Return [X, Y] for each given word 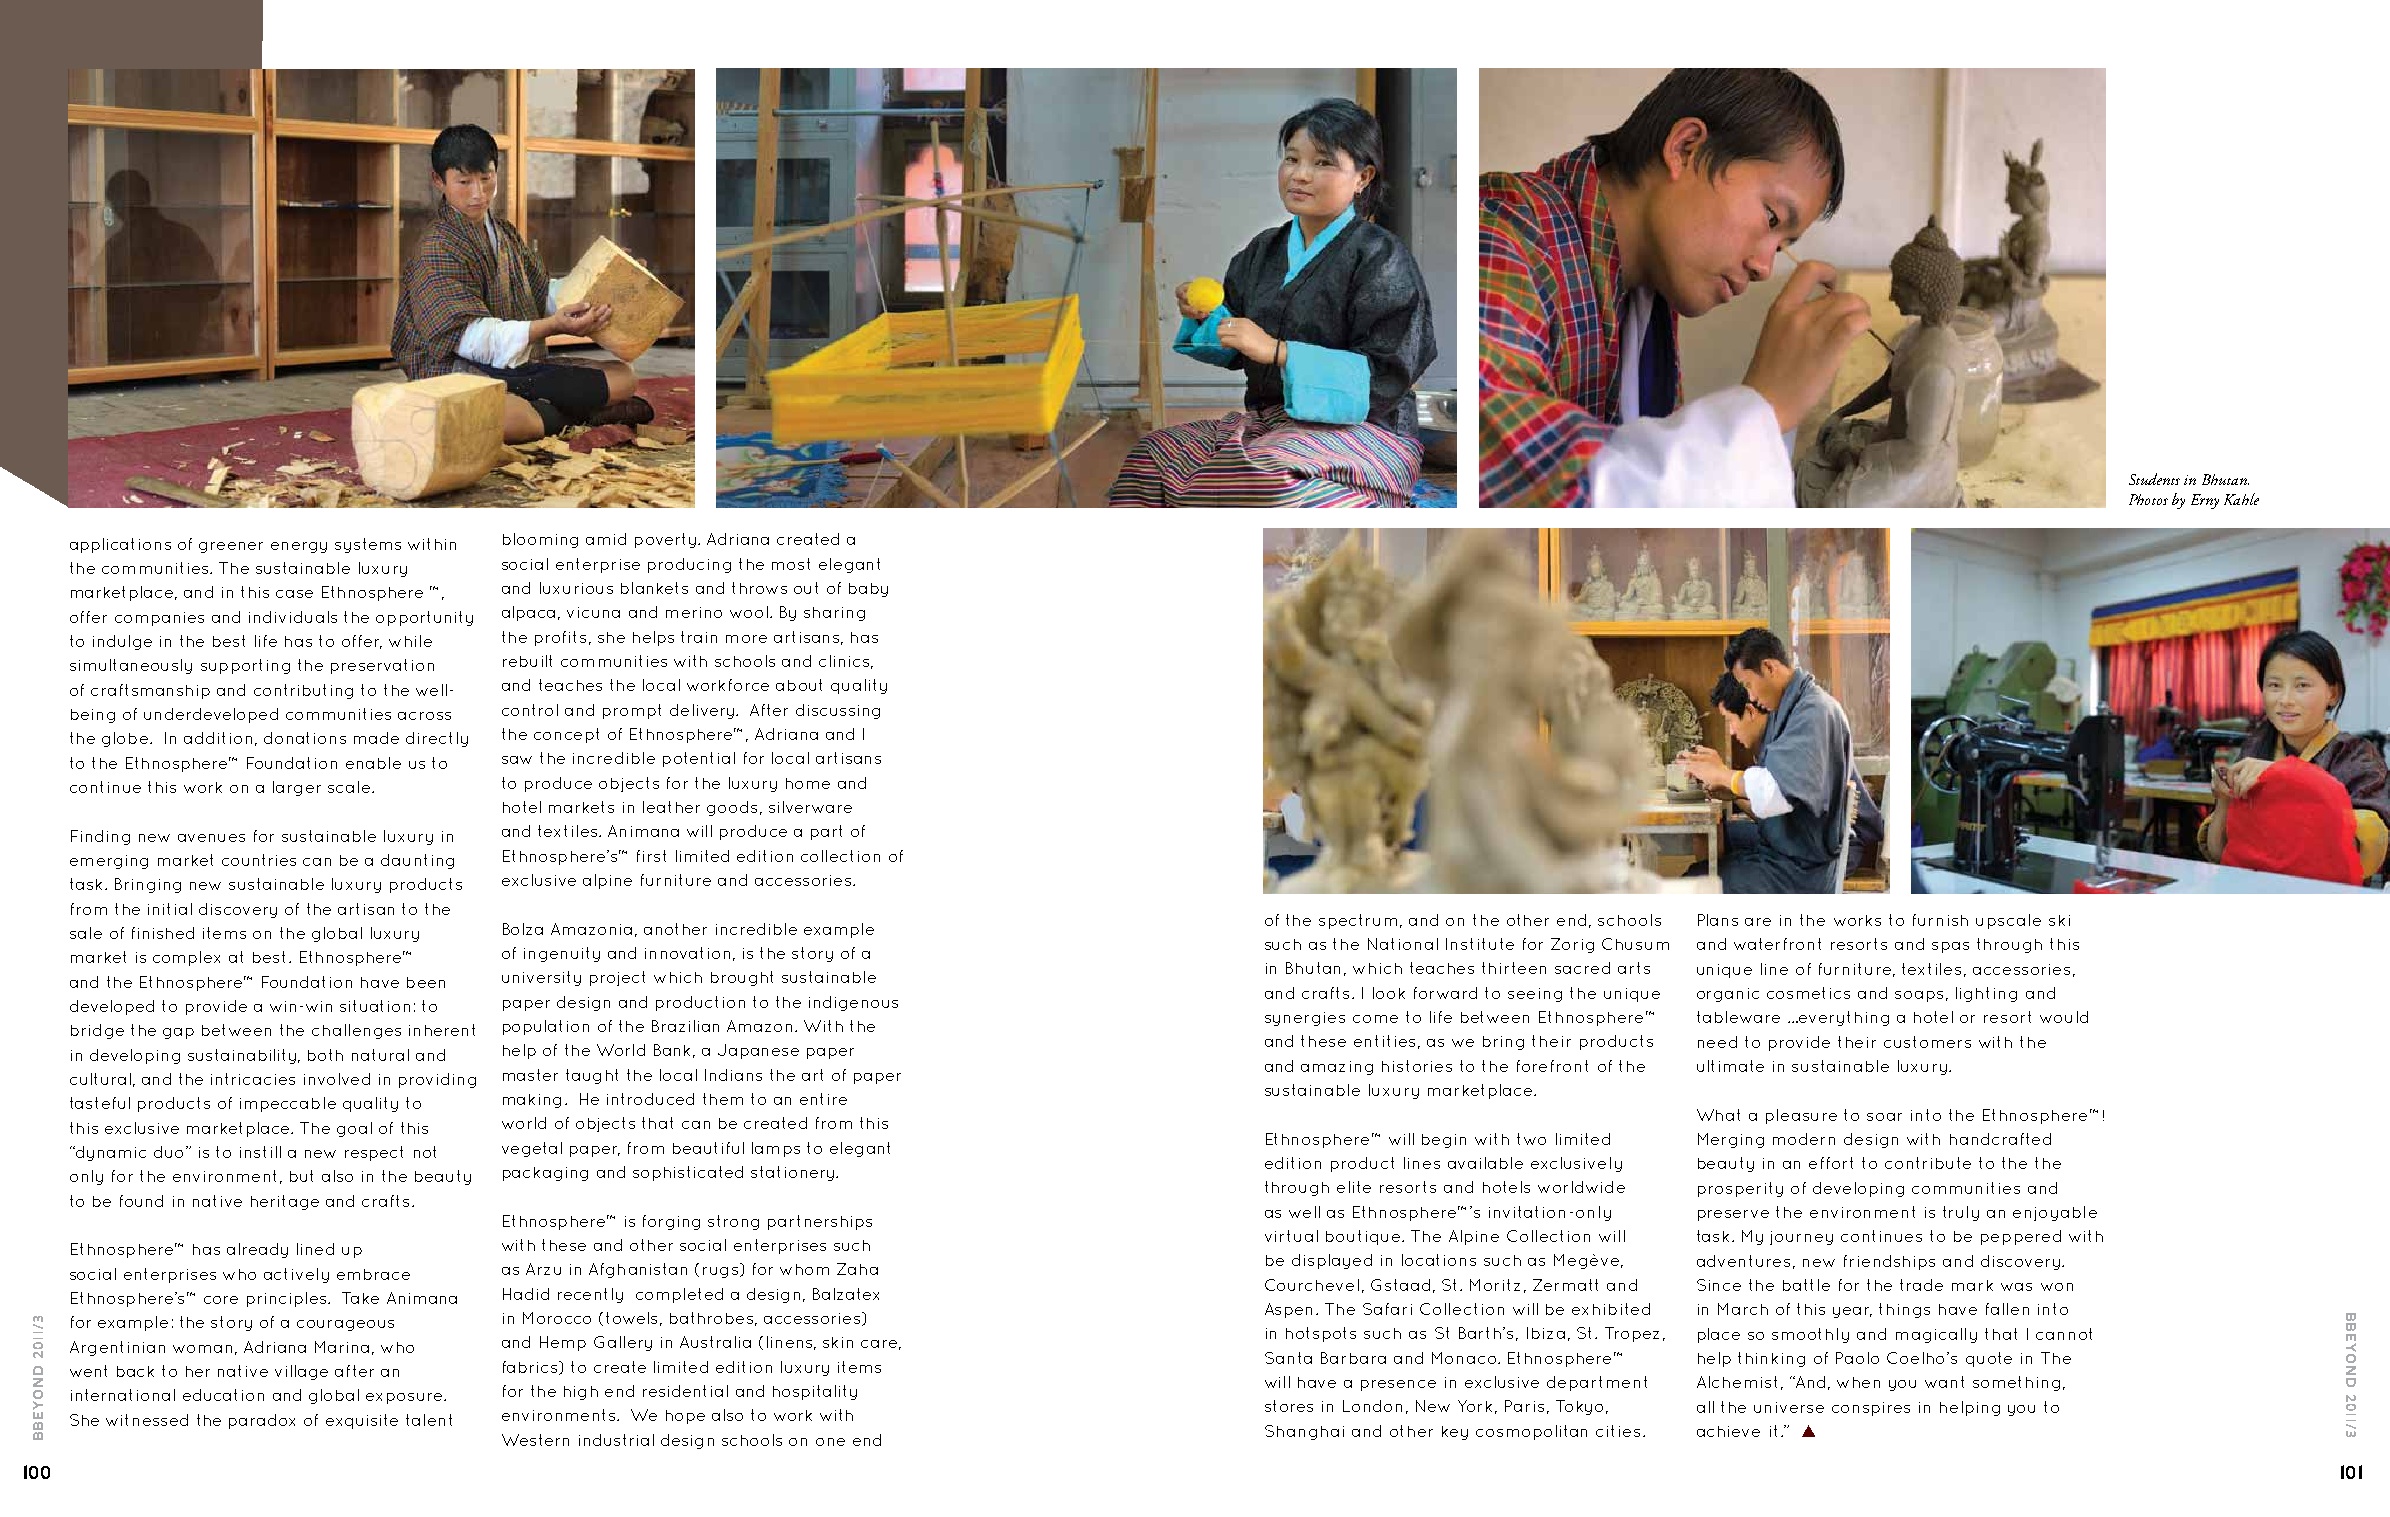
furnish [1940, 920]
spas [1950, 947]
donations [305, 738]
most [791, 564]
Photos [2148, 499]
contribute [1928, 1163]
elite [1354, 1187]
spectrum [1358, 921]
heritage [285, 1202]
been [426, 982]
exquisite [362, 1421]
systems [368, 545]
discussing [838, 711]
